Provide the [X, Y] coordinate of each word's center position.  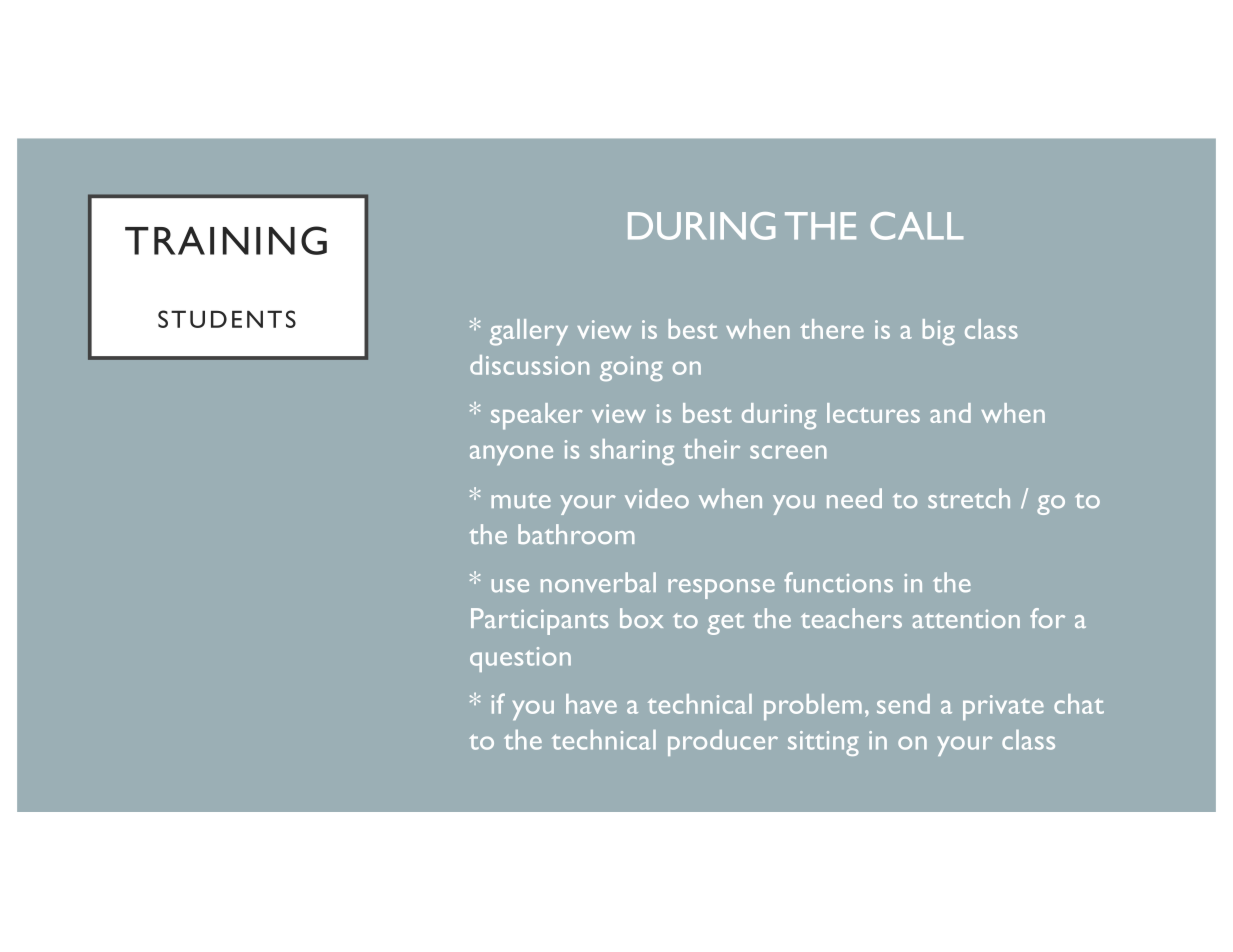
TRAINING [226, 240]
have [591, 704]
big [939, 332]
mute [521, 501]
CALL [917, 226]
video [657, 498]
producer [723, 743]
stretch [969, 498]
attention [966, 619]
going [631, 368]
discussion [529, 365]
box [641, 618]
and [950, 413]
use [510, 586]
